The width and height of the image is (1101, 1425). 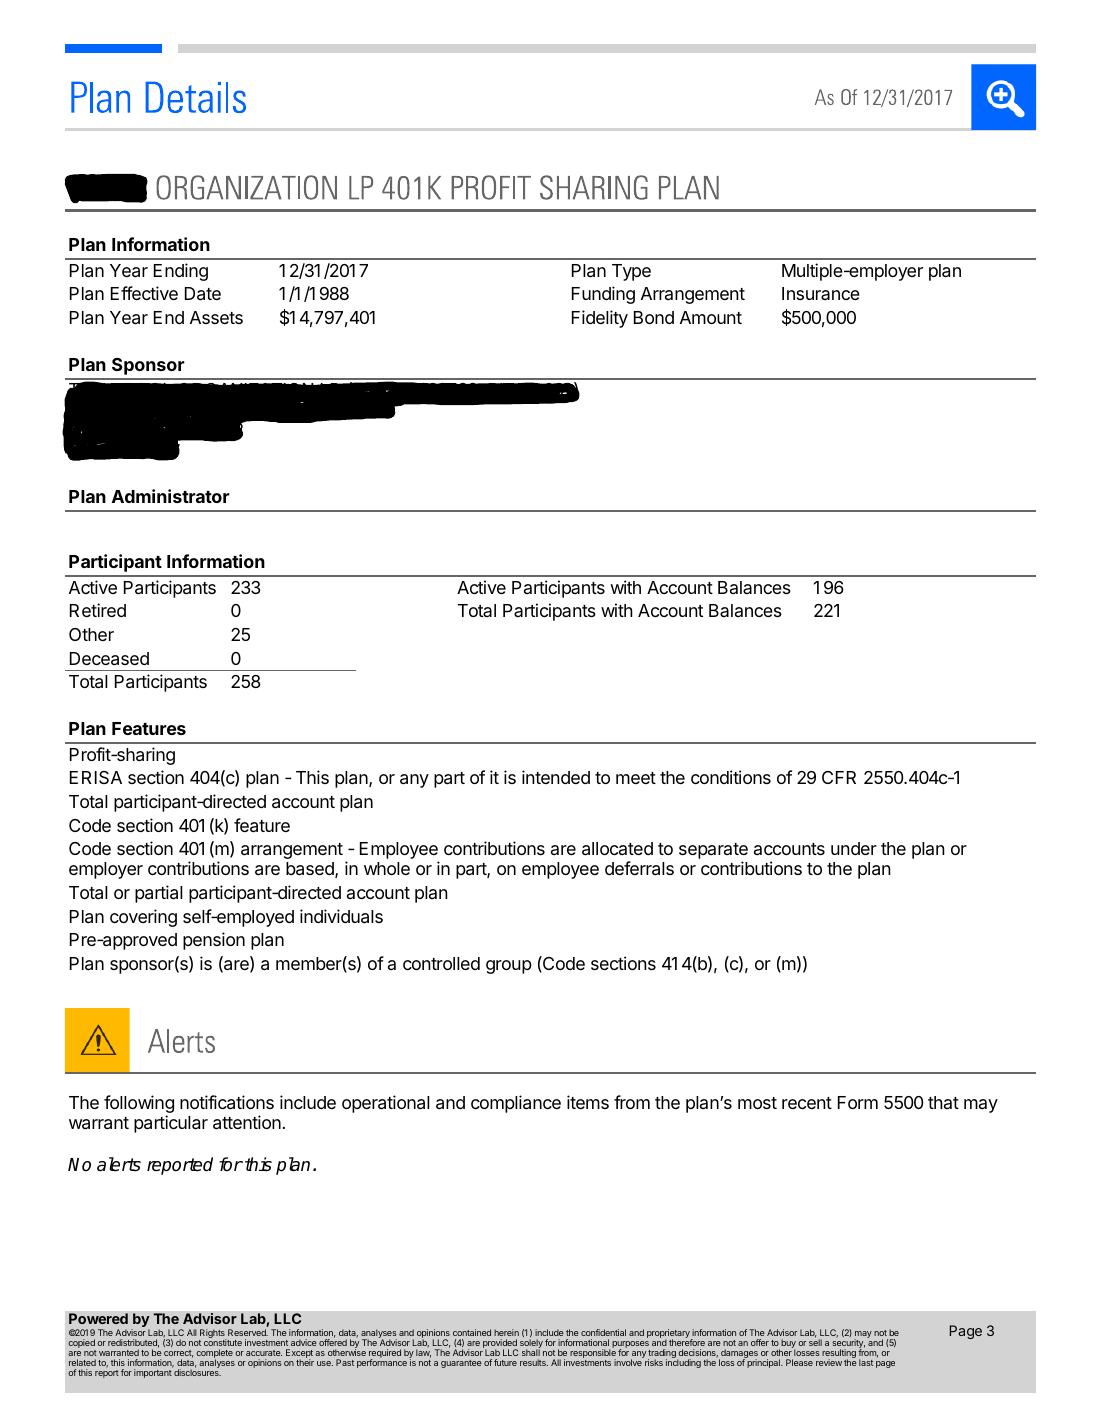 What do you see at coordinates (600, 319) in the image?
I see `Fidelity` at bounding box center [600, 319].
